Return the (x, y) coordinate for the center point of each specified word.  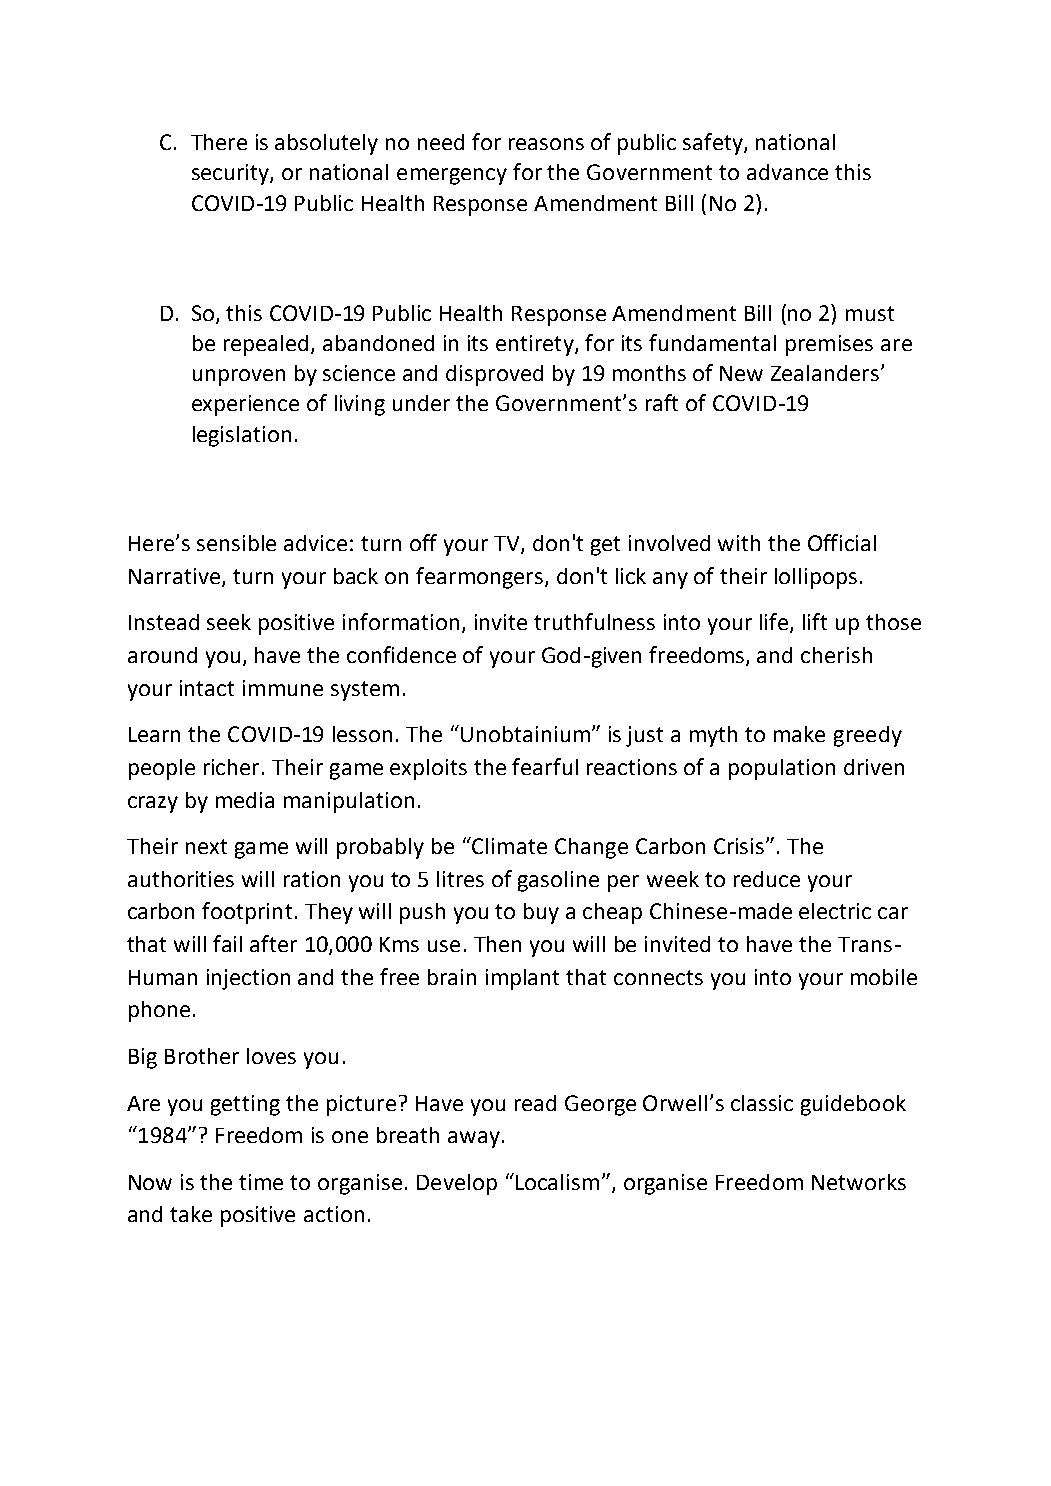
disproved (494, 375)
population (782, 769)
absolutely (326, 144)
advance (787, 172)
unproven (239, 377)
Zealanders (826, 373)
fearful (545, 766)
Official (842, 542)
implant (522, 979)
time (261, 1182)
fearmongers (481, 578)
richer (233, 767)
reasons (546, 144)
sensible (236, 543)
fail (227, 943)
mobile (884, 977)
